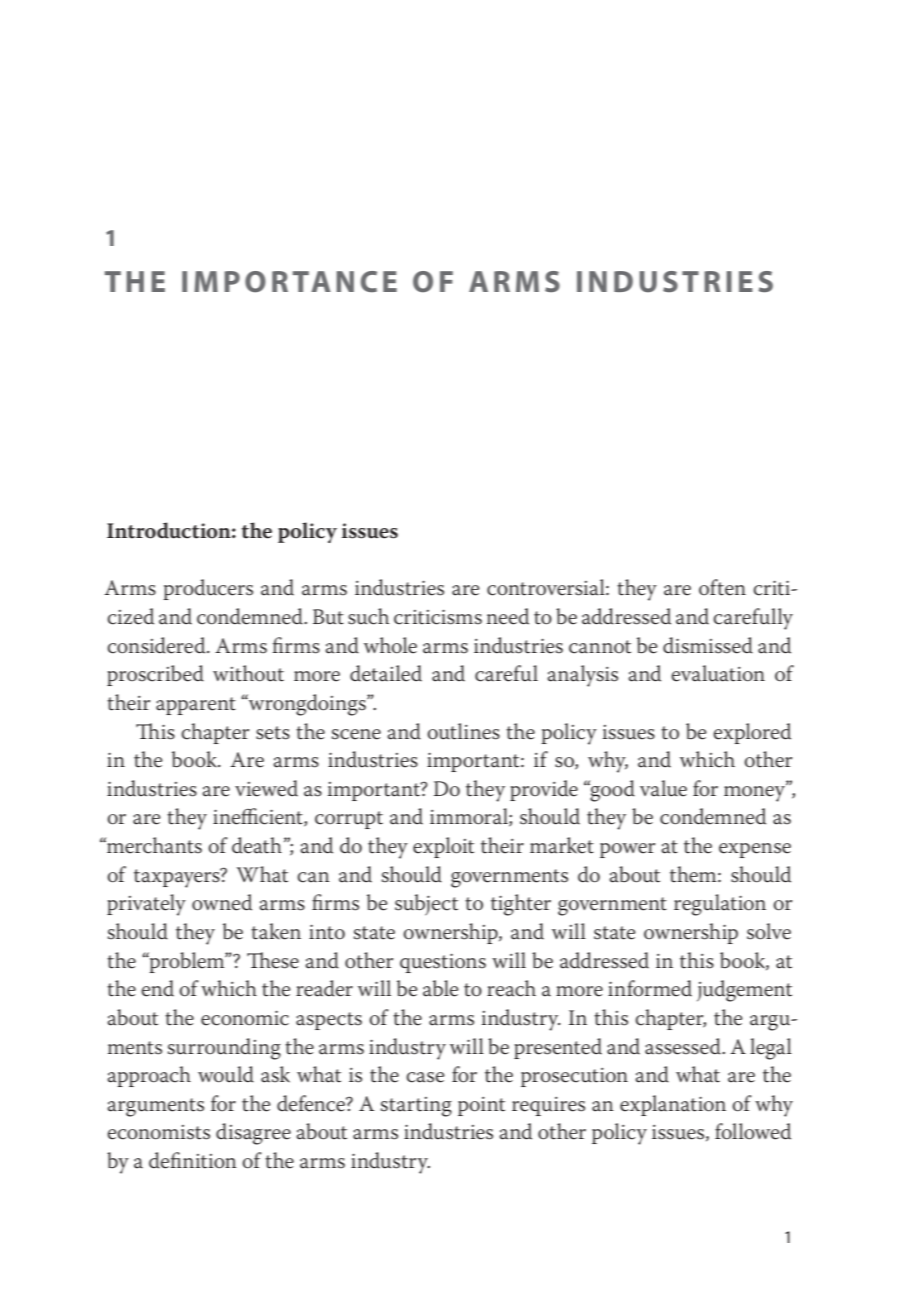  What do you see at coordinates (650, 988) in the screenshot?
I see `informed` at bounding box center [650, 988].
